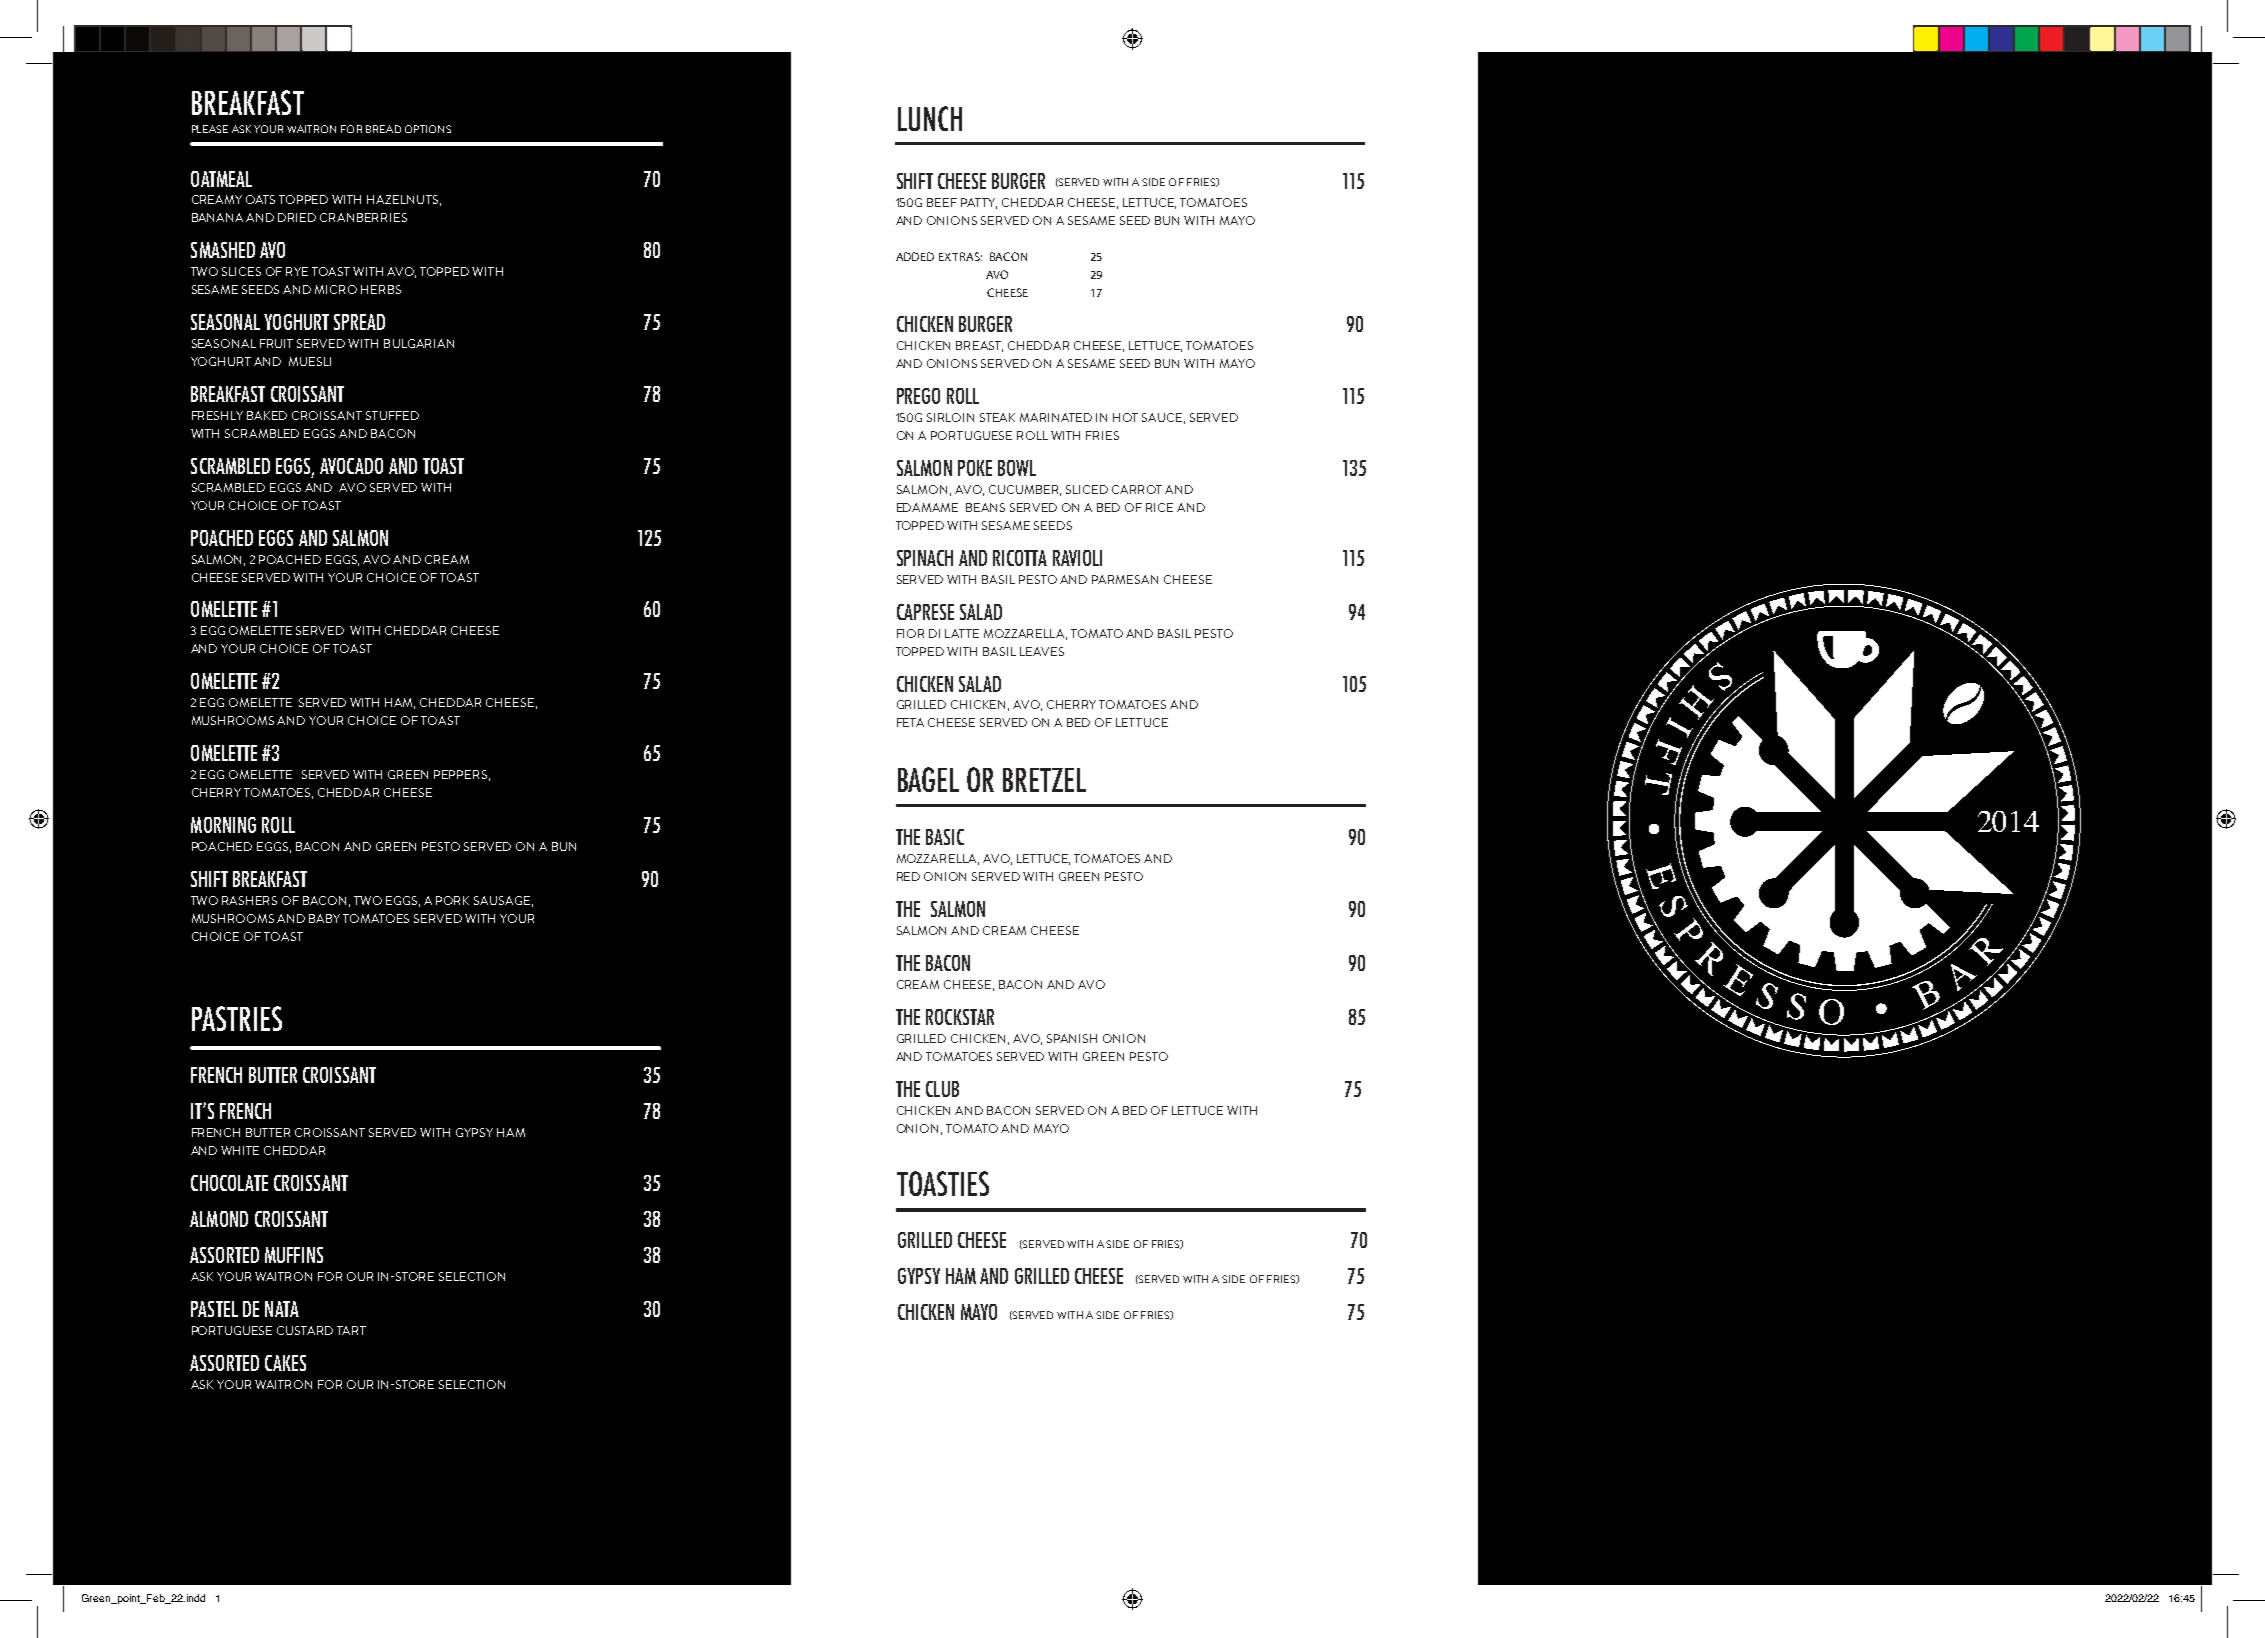 The image size is (2265, 1638). What do you see at coordinates (237, 1018) in the screenshot?
I see `PASTRIES` at bounding box center [237, 1018].
